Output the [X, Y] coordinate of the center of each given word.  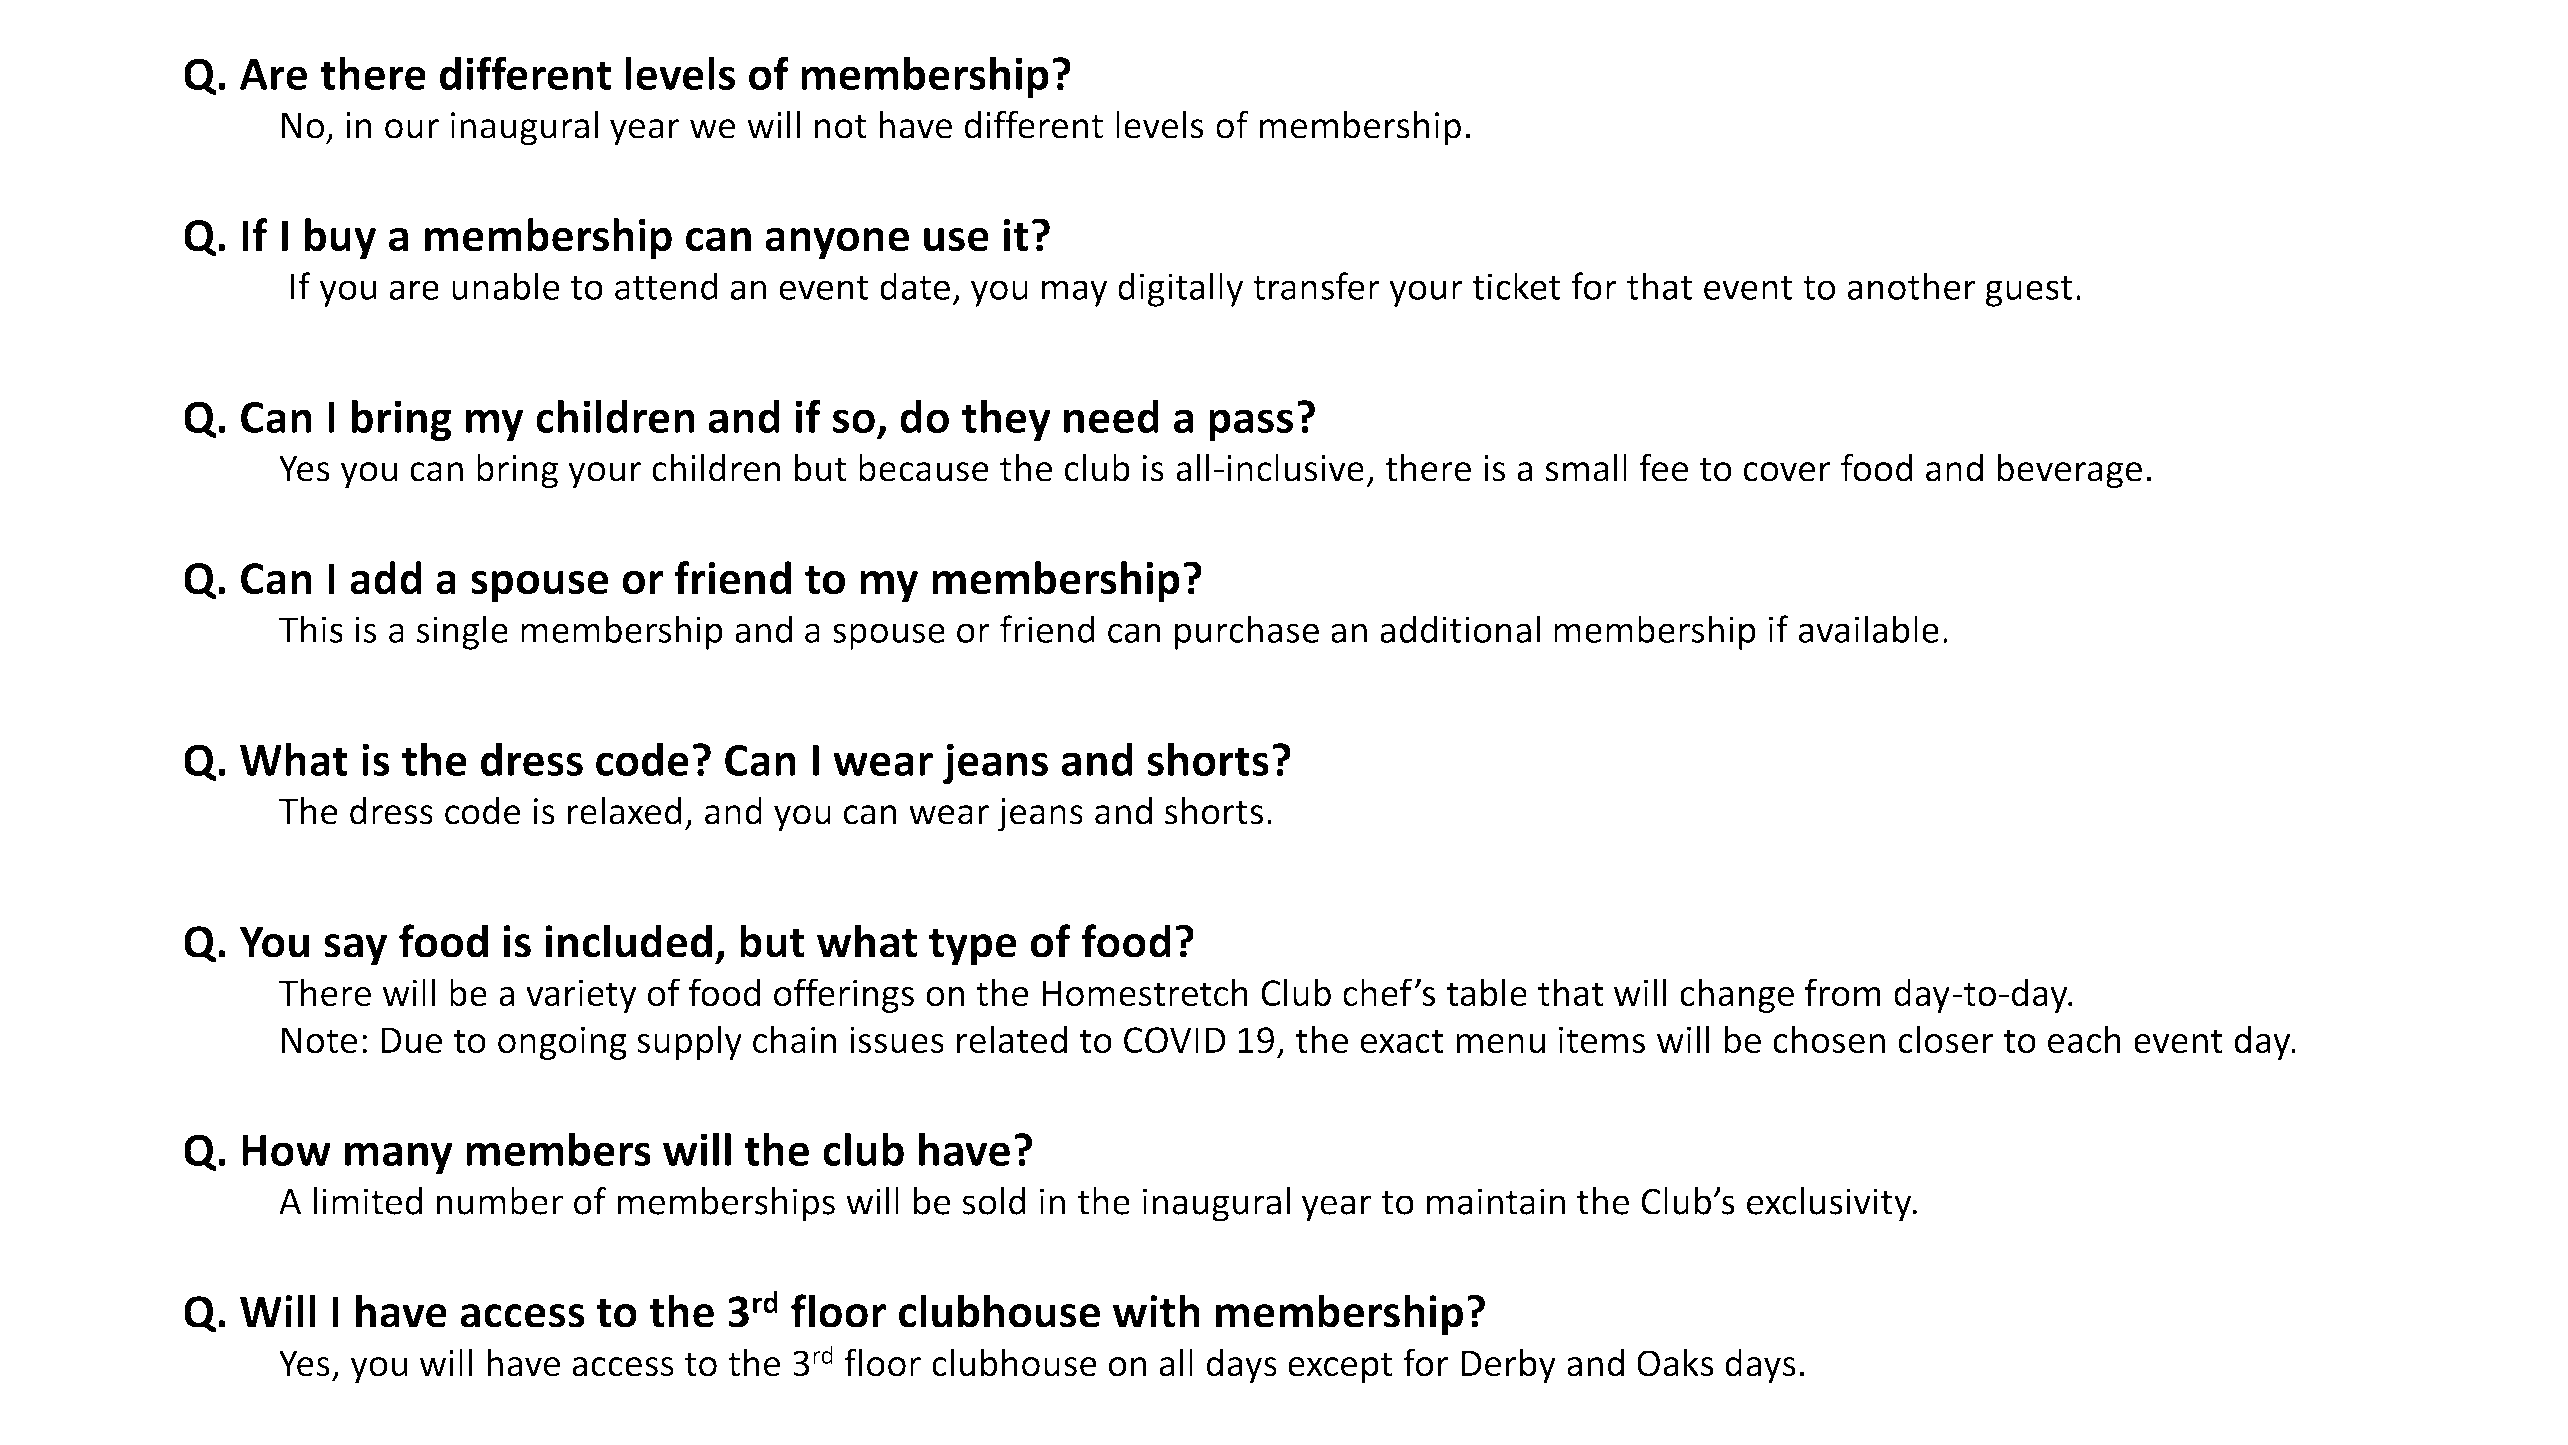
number [500, 1201]
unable [506, 286]
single [462, 632]
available [1869, 629]
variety [581, 996]
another [1912, 286]
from [1843, 992]
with [1156, 1311]
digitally [1180, 289]
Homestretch [1145, 992]
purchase [1247, 632]
